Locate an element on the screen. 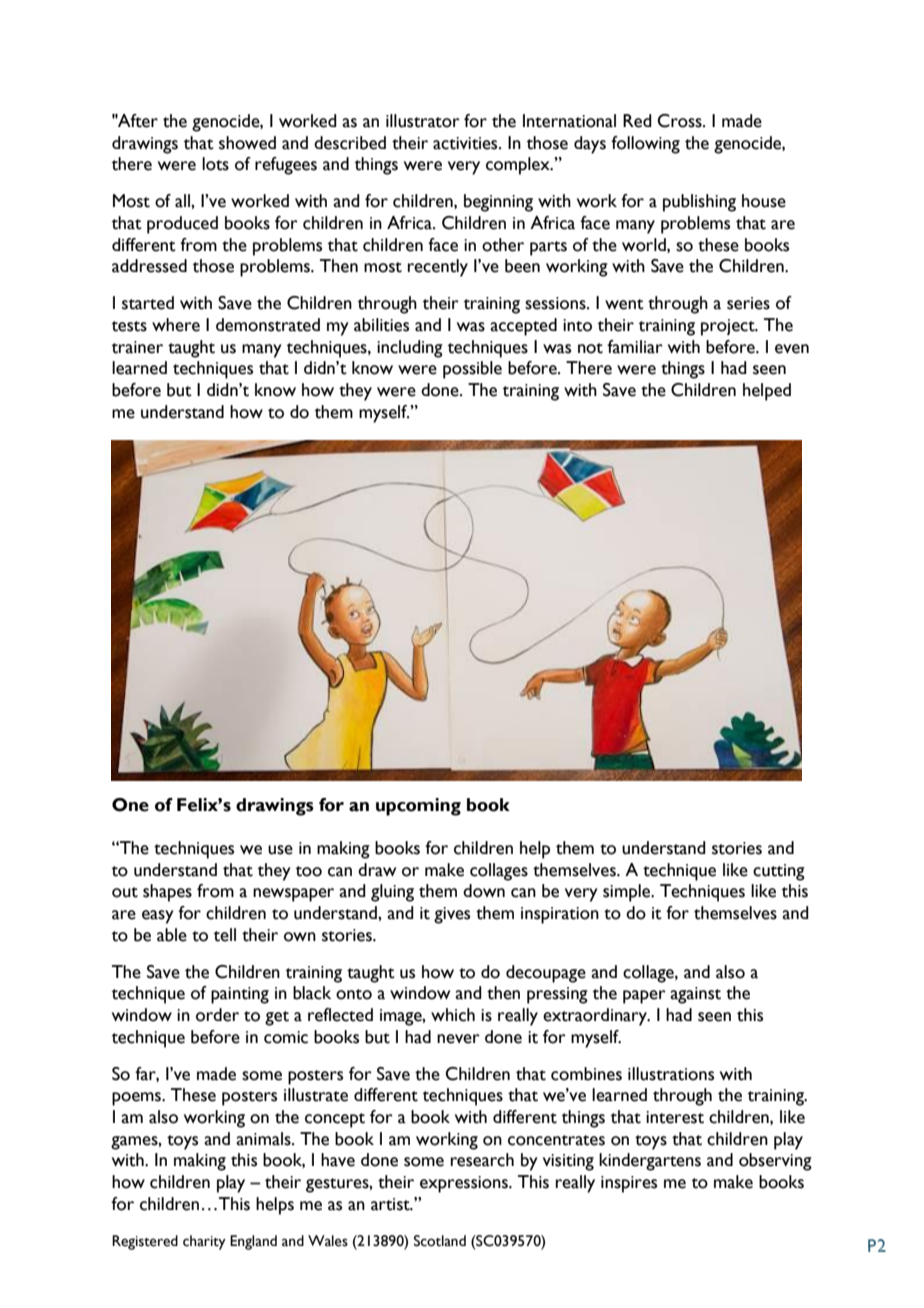  lots is located at coordinates (215, 164).
